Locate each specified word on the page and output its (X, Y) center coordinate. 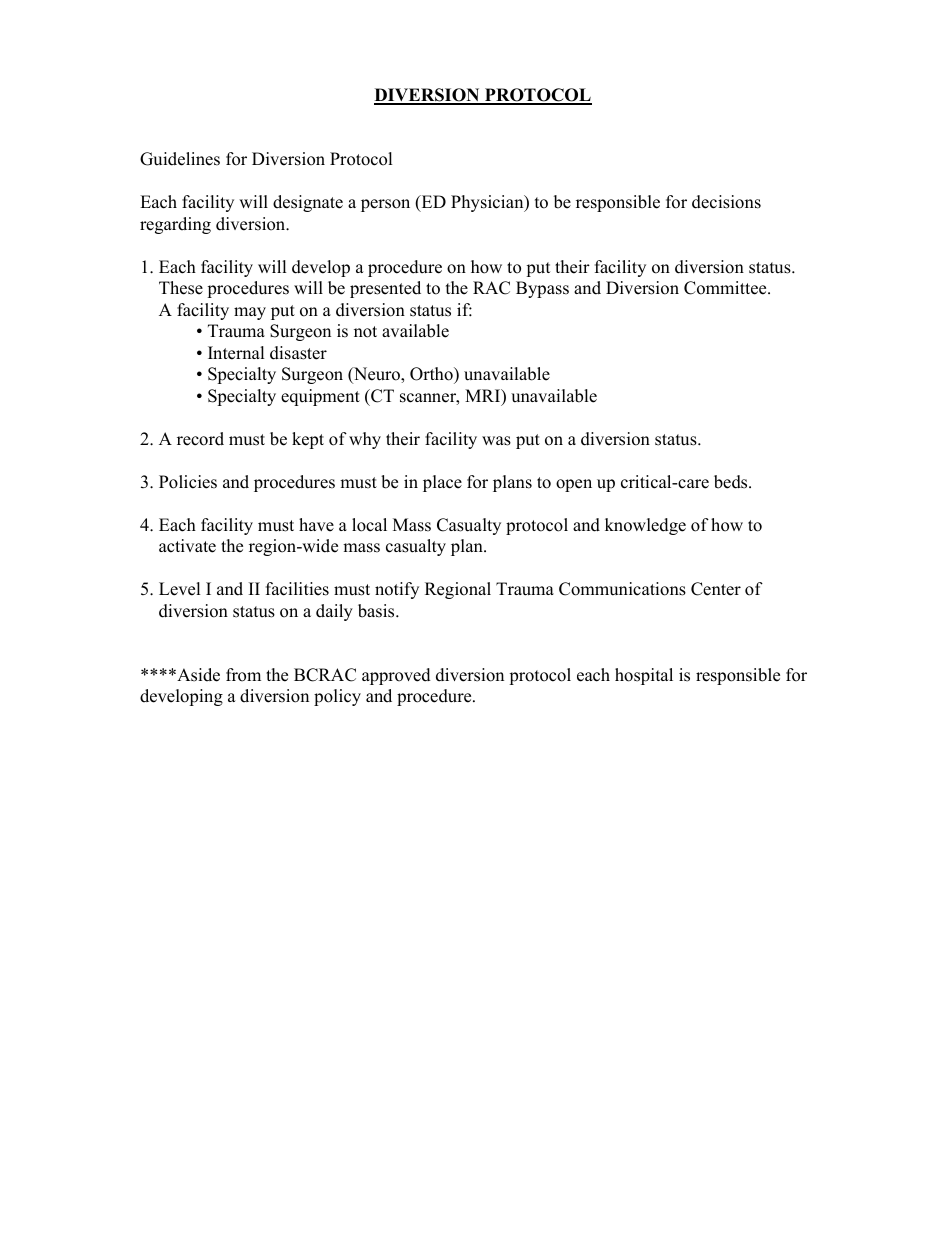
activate (187, 546)
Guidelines (180, 159)
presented (385, 289)
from (243, 675)
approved (396, 676)
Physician (488, 203)
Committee (726, 288)
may (250, 313)
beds (732, 482)
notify (397, 590)
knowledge (645, 526)
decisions (726, 202)
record (200, 439)
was (496, 441)
